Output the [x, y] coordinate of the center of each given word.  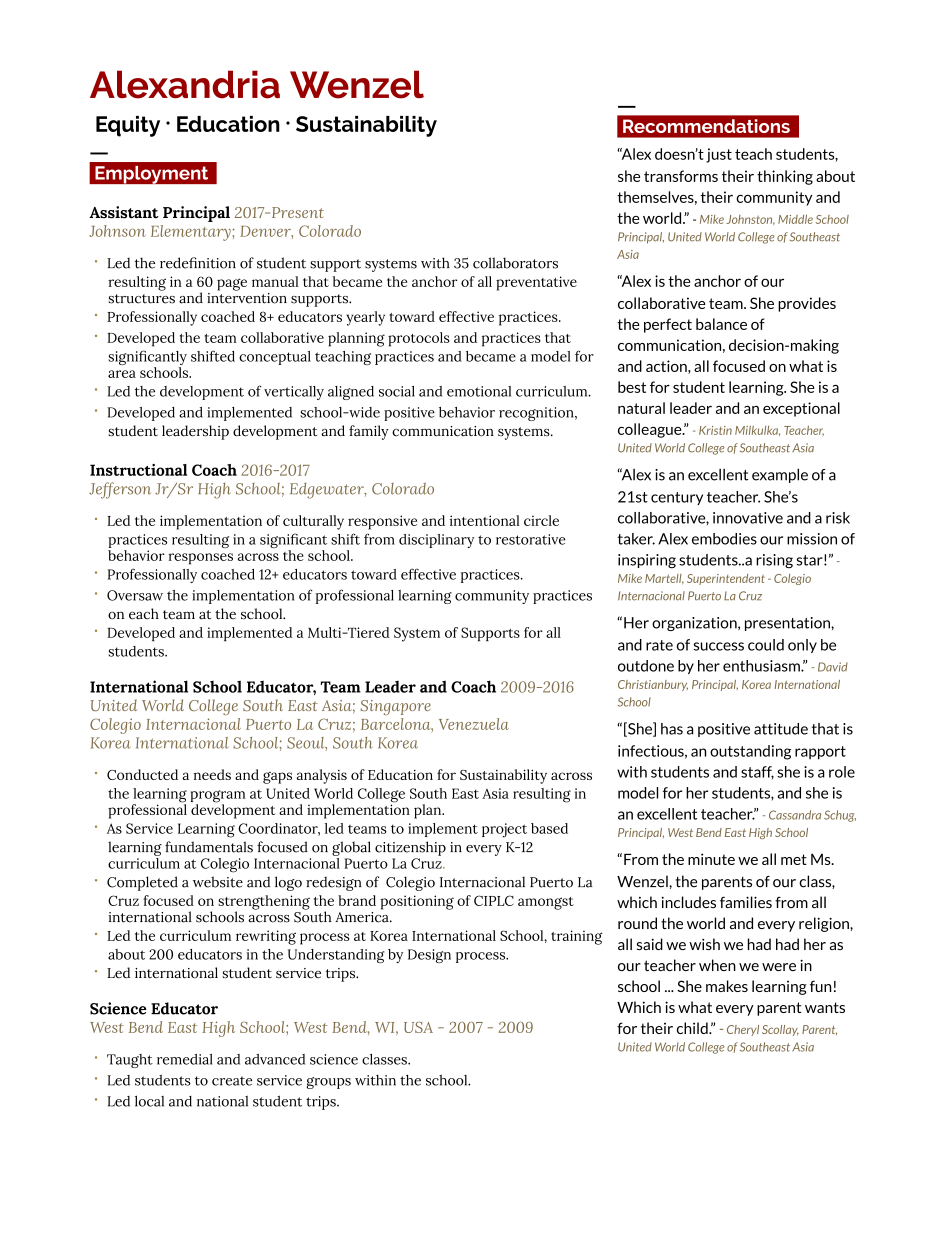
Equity [128, 126]
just [719, 155]
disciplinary [436, 541]
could [766, 645]
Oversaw [135, 595]
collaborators [515, 263]
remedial [185, 1059]
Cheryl [743, 1030]
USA [418, 1027]
